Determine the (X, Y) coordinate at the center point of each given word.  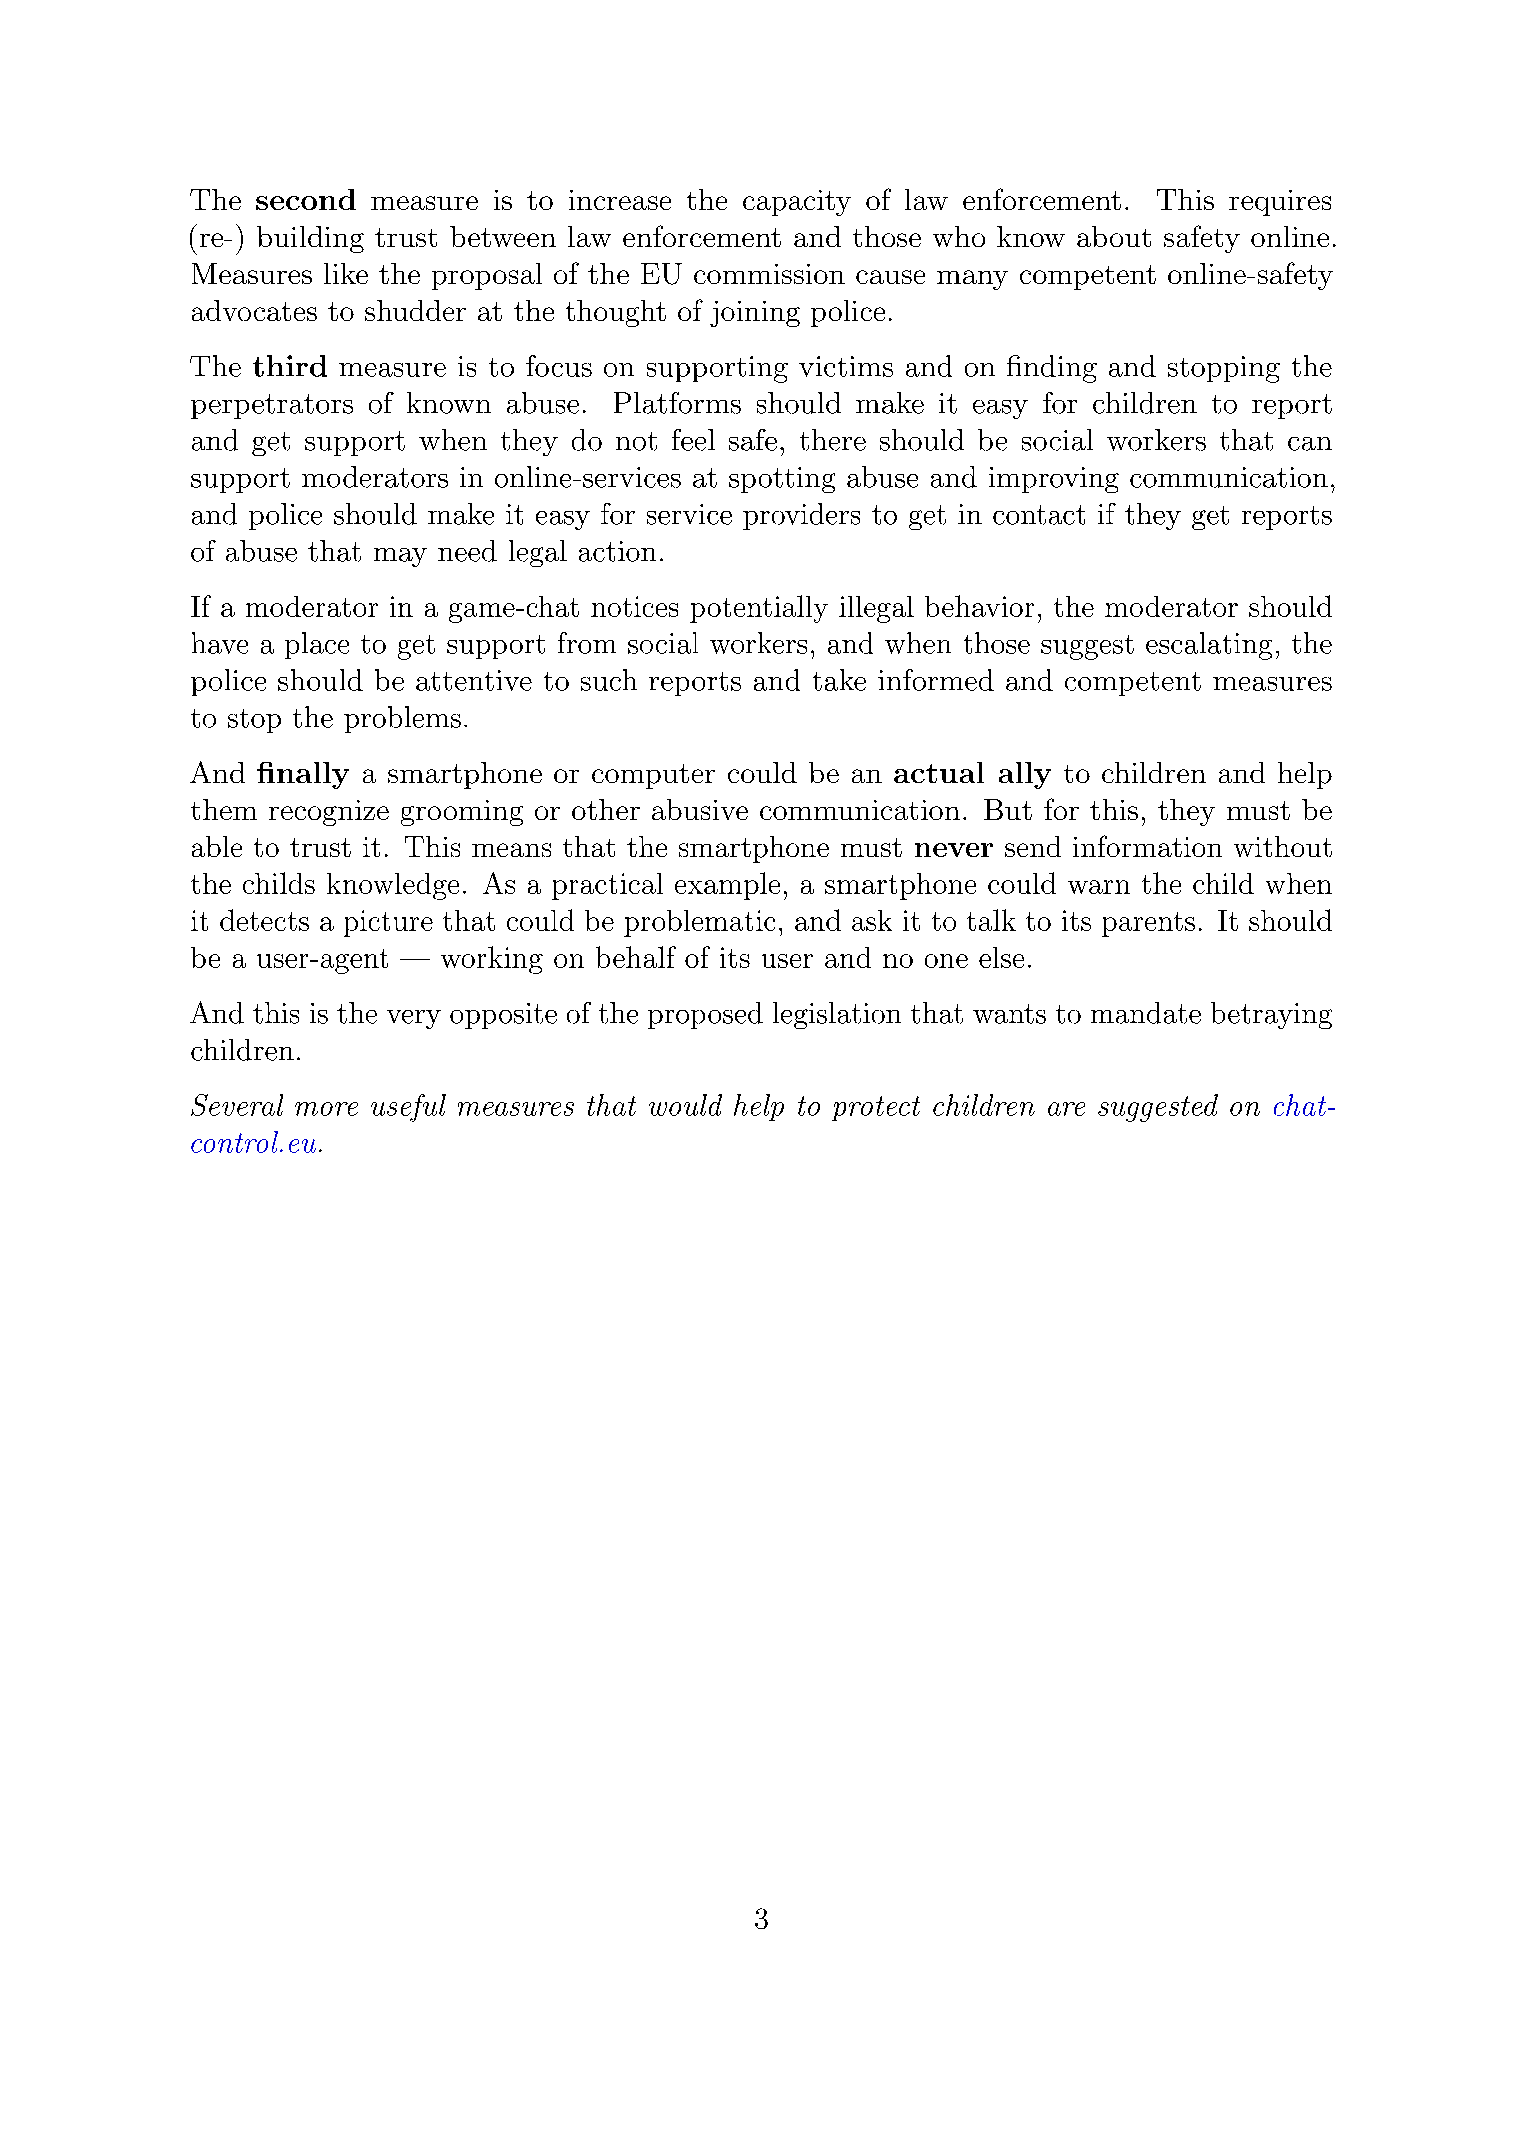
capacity (797, 203)
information (1147, 846)
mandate (1146, 1013)
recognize (329, 813)
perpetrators (272, 406)
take (839, 680)
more (326, 1109)
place (317, 645)
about (1114, 236)
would (685, 1105)
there (833, 440)
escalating (1209, 646)
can (1310, 444)
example (727, 886)
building (310, 239)
